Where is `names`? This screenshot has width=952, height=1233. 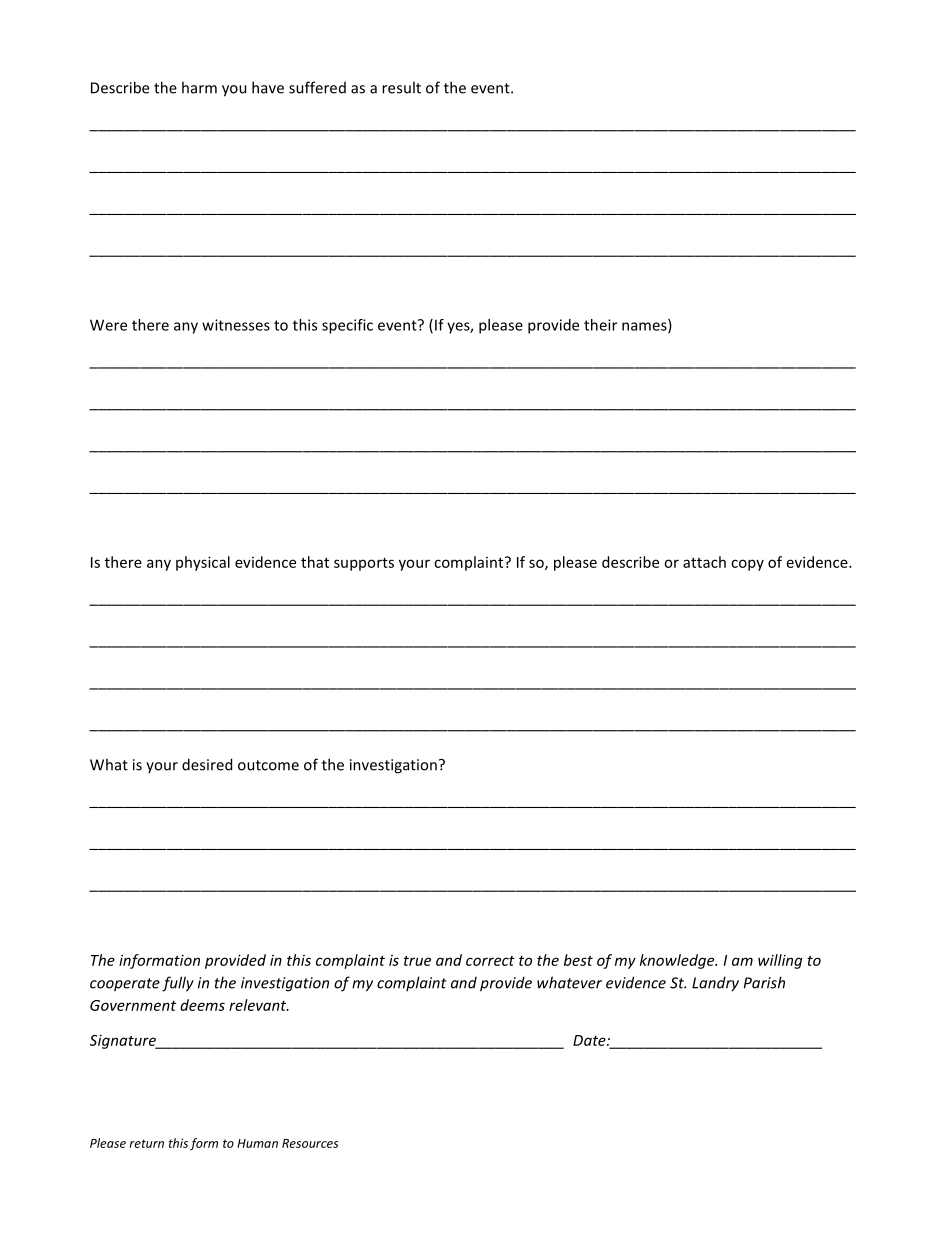 names is located at coordinates (645, 327).
